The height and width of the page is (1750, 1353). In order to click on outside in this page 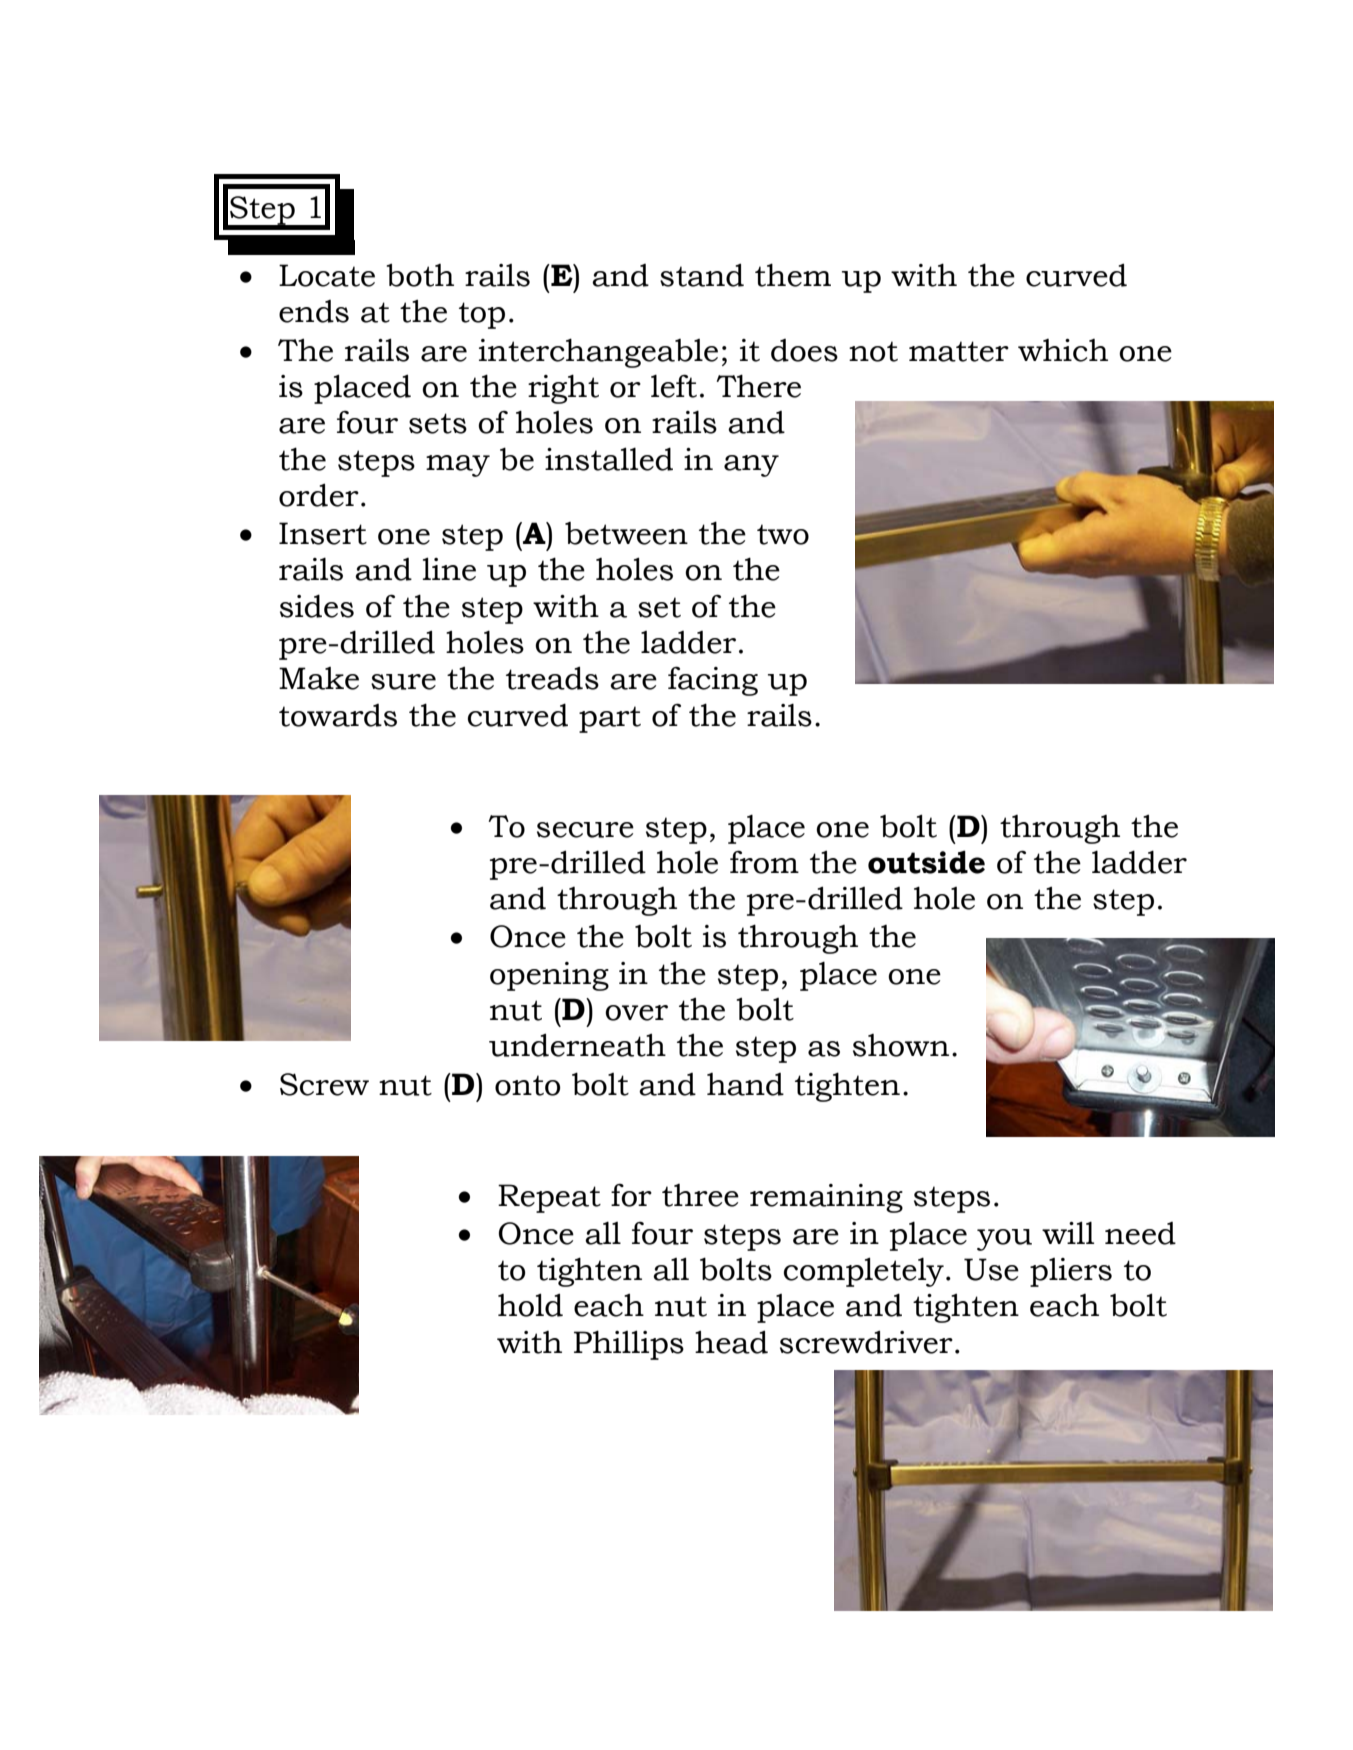, I will do `click(926, 862)`.
